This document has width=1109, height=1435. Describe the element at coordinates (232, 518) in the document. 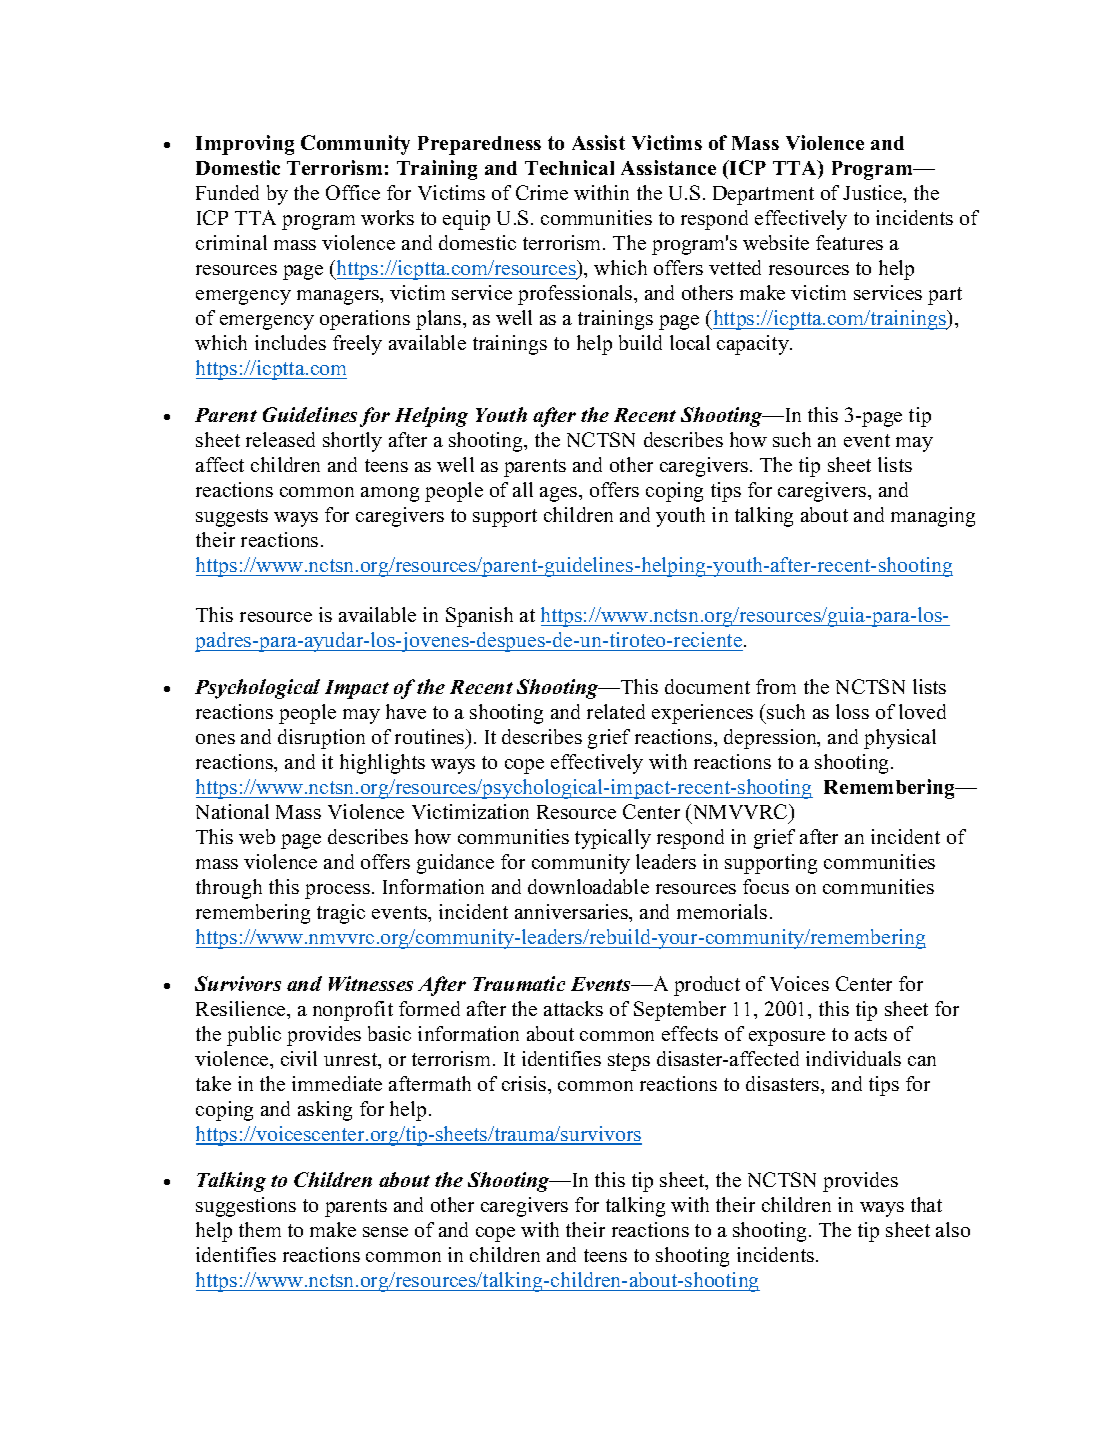

I see `suggests` at that location.
